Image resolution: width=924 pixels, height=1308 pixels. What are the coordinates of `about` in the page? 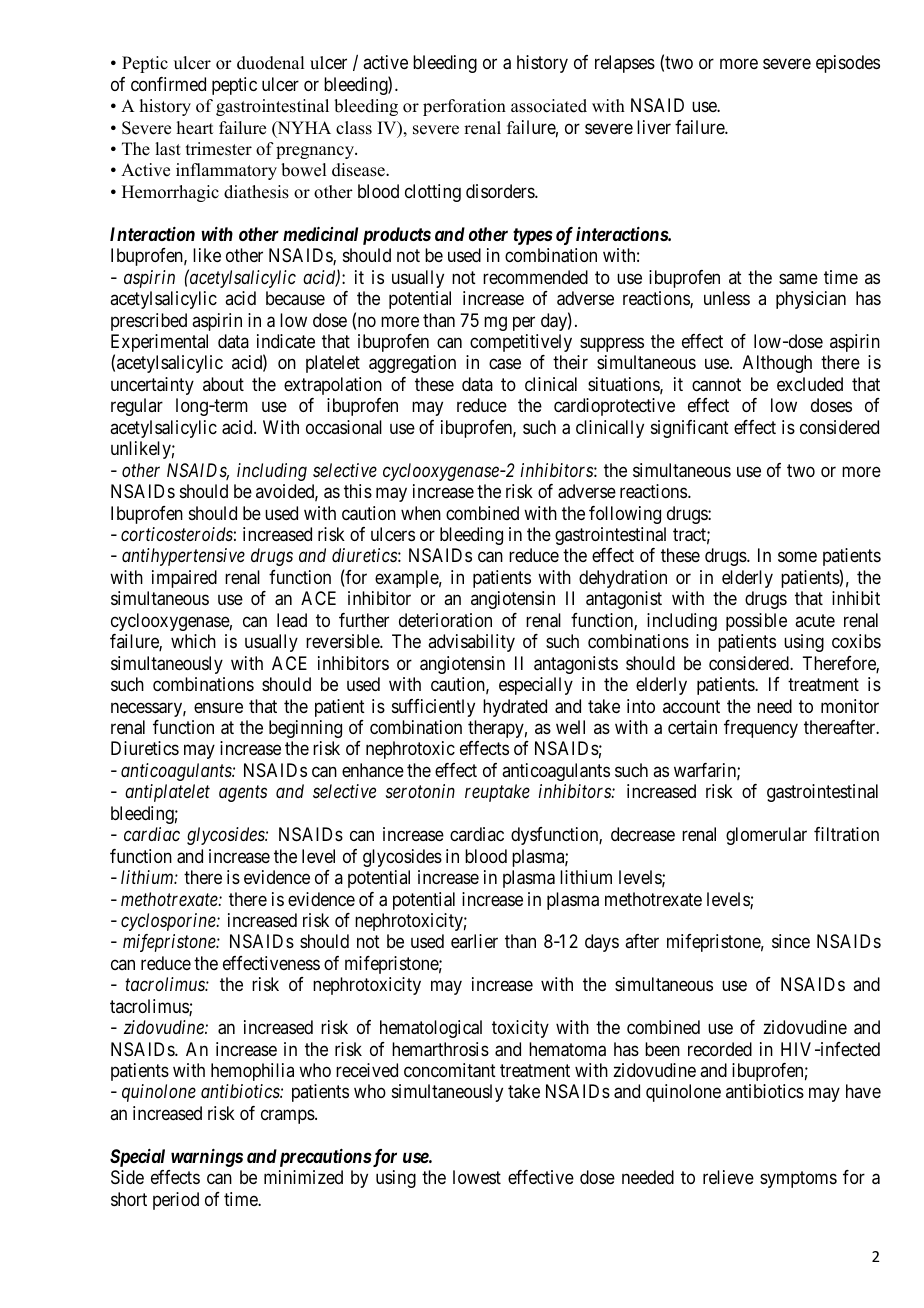 It's located at (223, 384).
